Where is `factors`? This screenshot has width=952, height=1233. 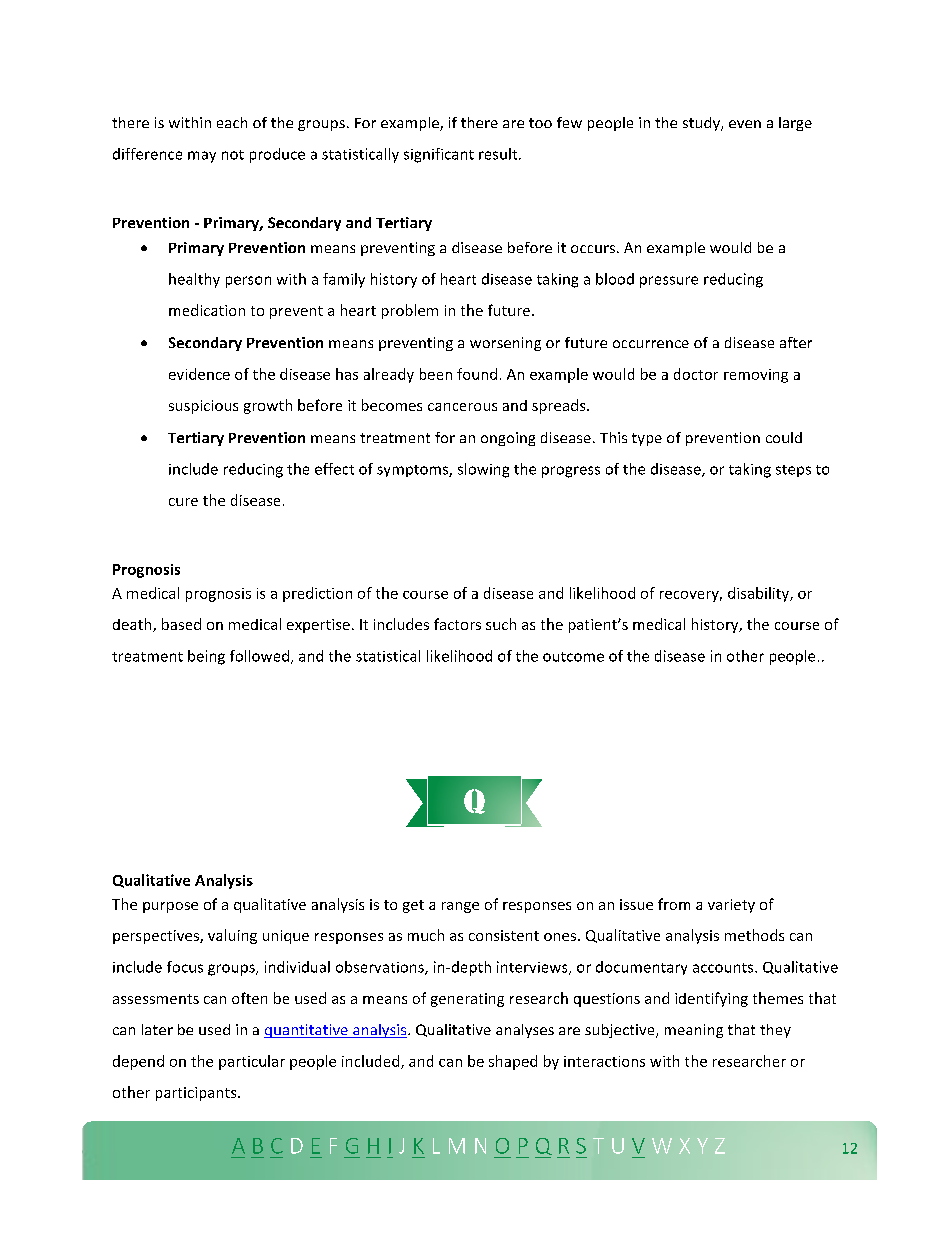 factors is located at coordinates (457, 624).
